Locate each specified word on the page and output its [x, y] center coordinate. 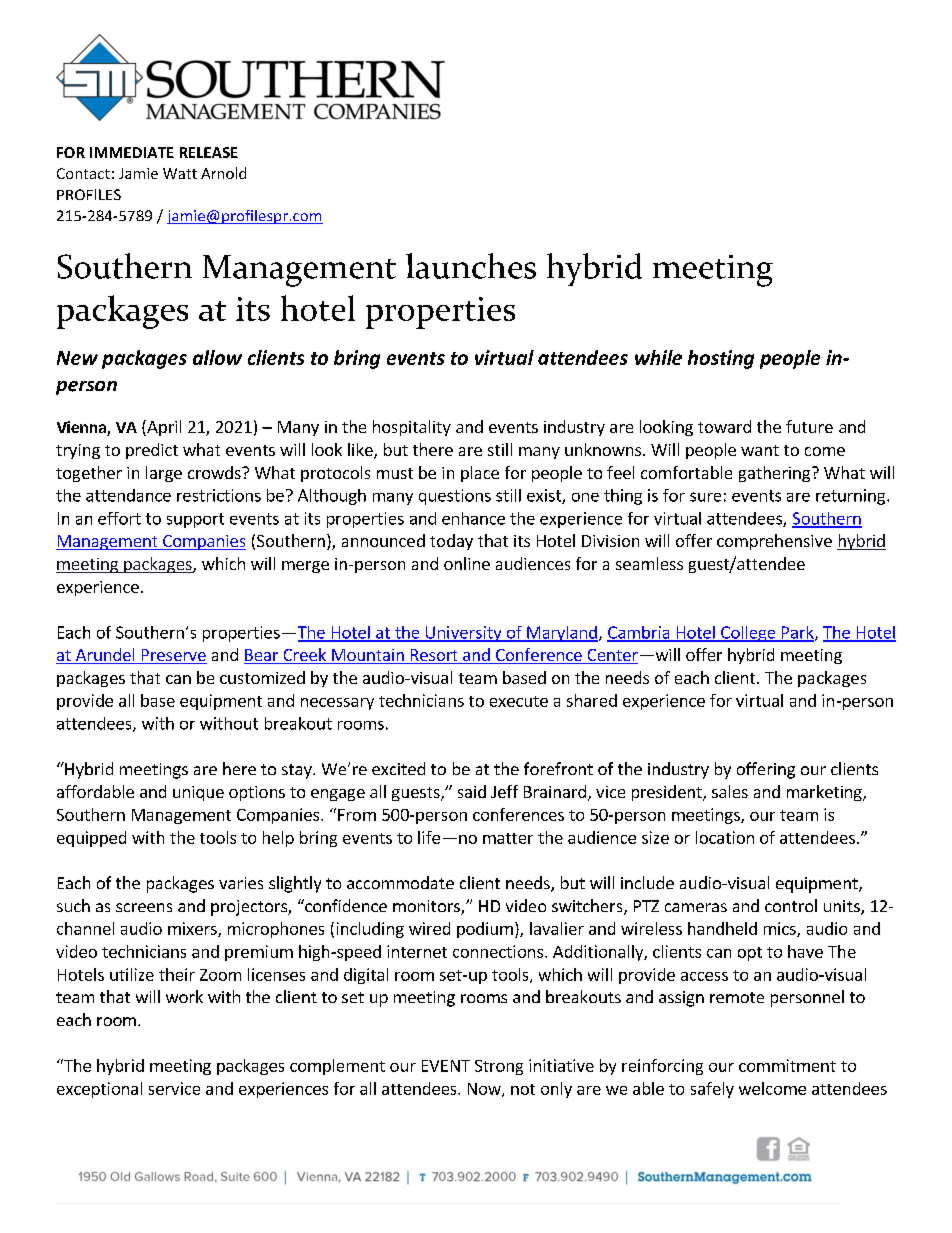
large [164, 474]
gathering [774, 474]
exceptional [99, 1090]
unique [198, 793]
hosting [721, 359]
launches [471, 266]
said [472, 791]
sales [730, 791]
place [480, 474]
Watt [180, 173]
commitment [787, 1065]
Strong [499, 1067]
